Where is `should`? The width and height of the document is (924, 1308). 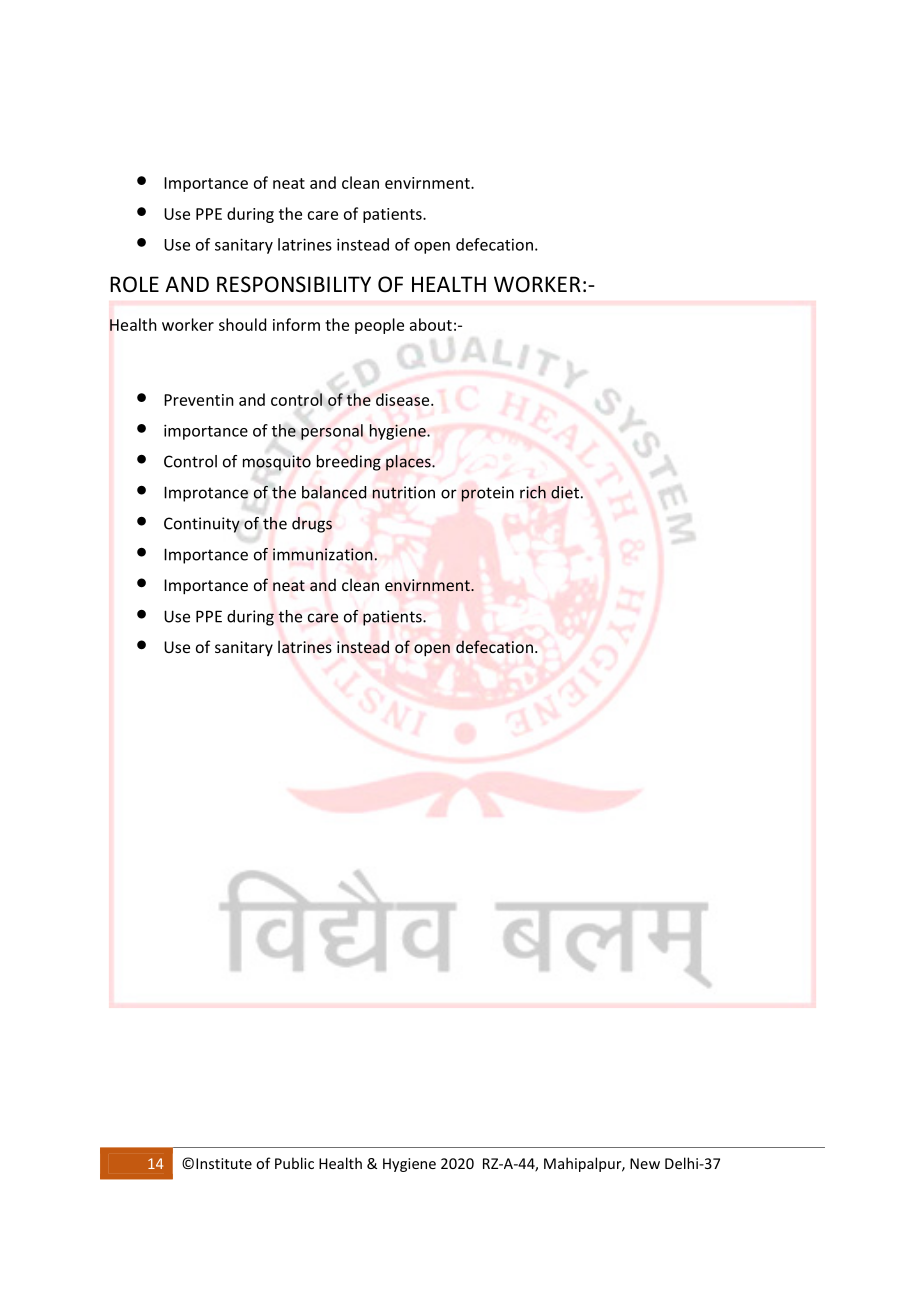
should is located at coordinates (242, 324).
